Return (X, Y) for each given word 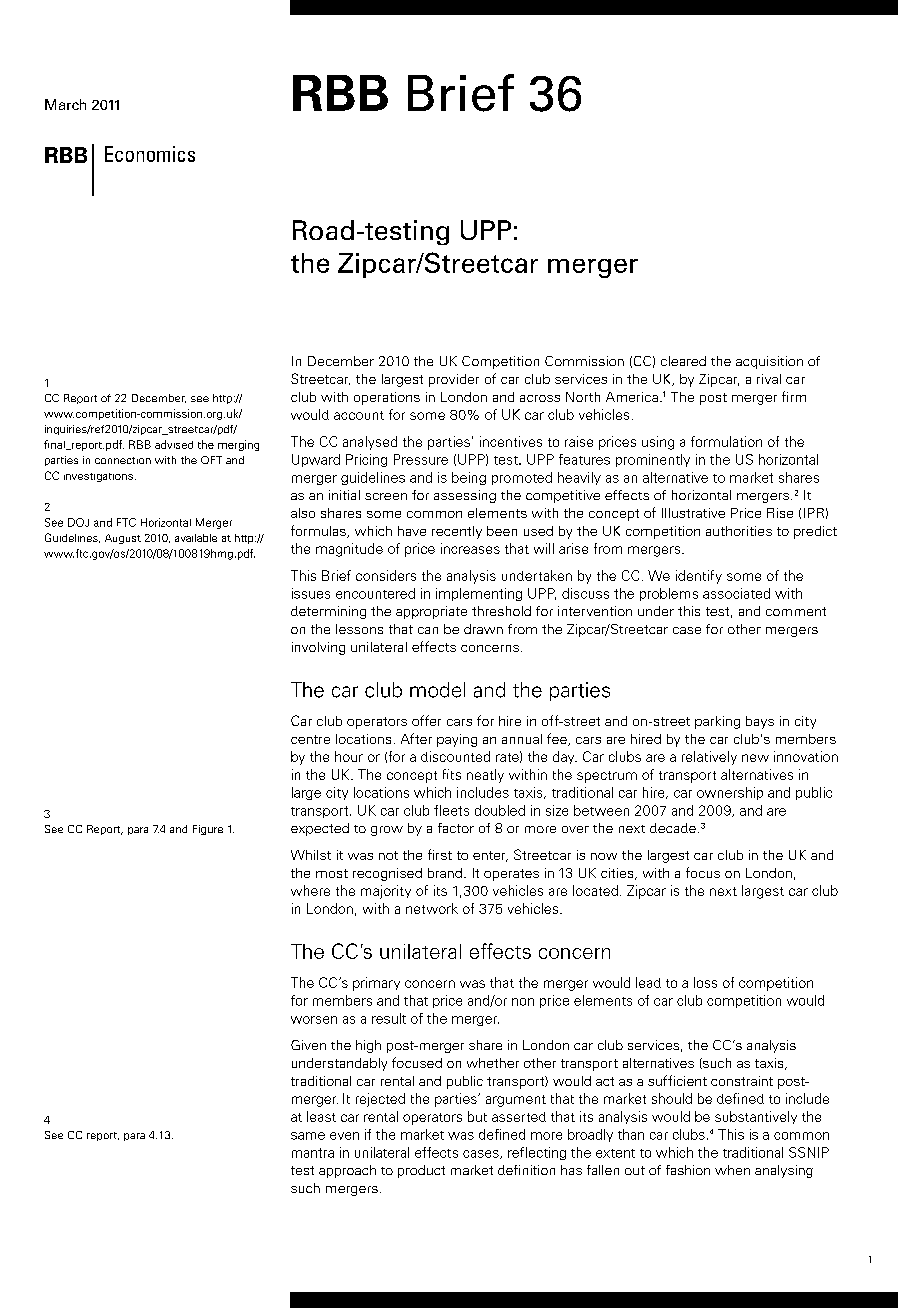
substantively (756, 1117)
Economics (150, 154)
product (421, 1171)
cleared (683, 361)
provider (454, 380)
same (308, 1136)
